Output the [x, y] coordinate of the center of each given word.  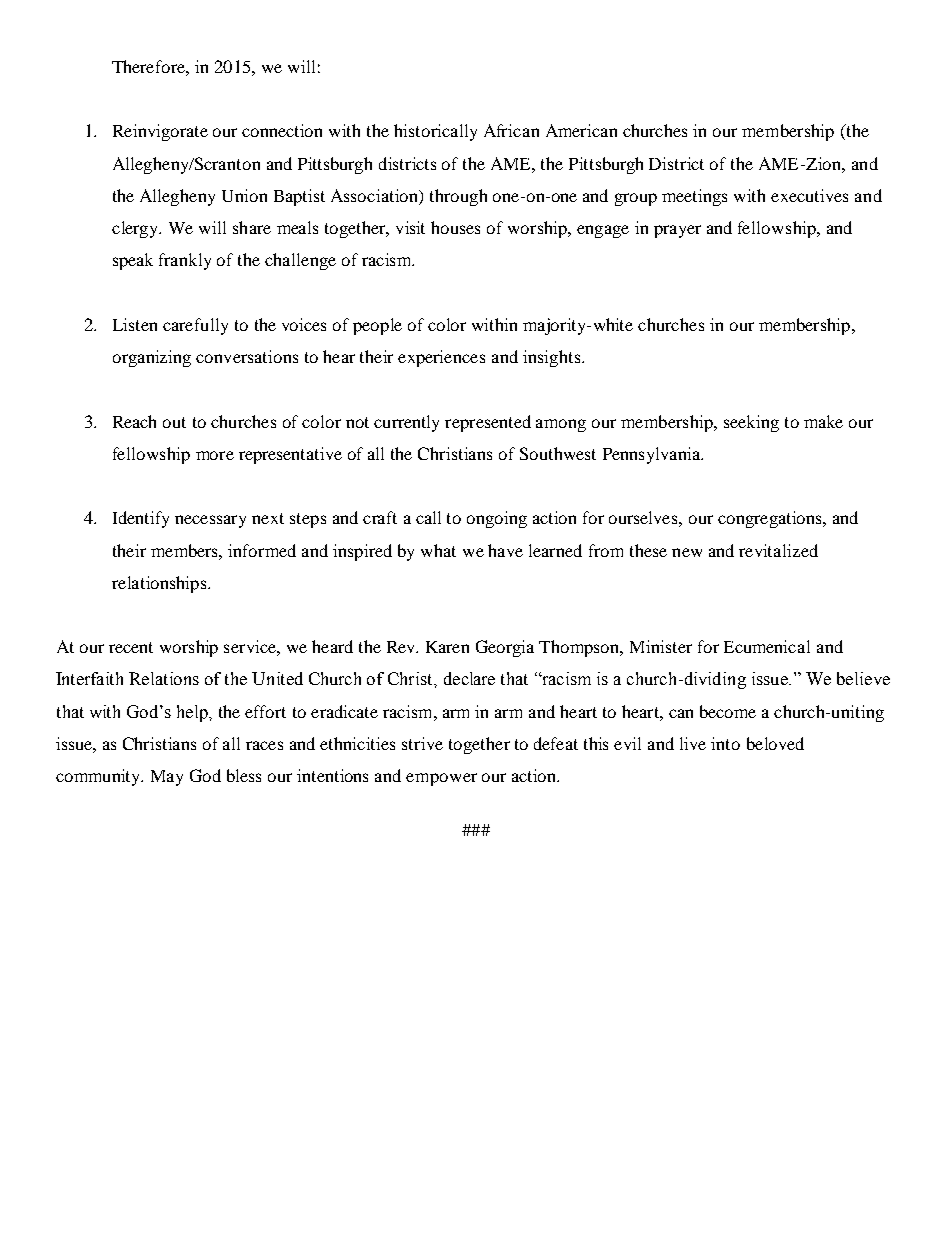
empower [441, 779]
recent [131, 647]
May [167, 778]
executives [809, 195]
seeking [751, 423]
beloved [775, 743]
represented [488, 423]
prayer [677, 231]
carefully [195, 326]
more [215, 455]
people [377, 326]
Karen [447, 647]
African [511, 130]
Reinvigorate [160, 132]
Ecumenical [767, 646]
